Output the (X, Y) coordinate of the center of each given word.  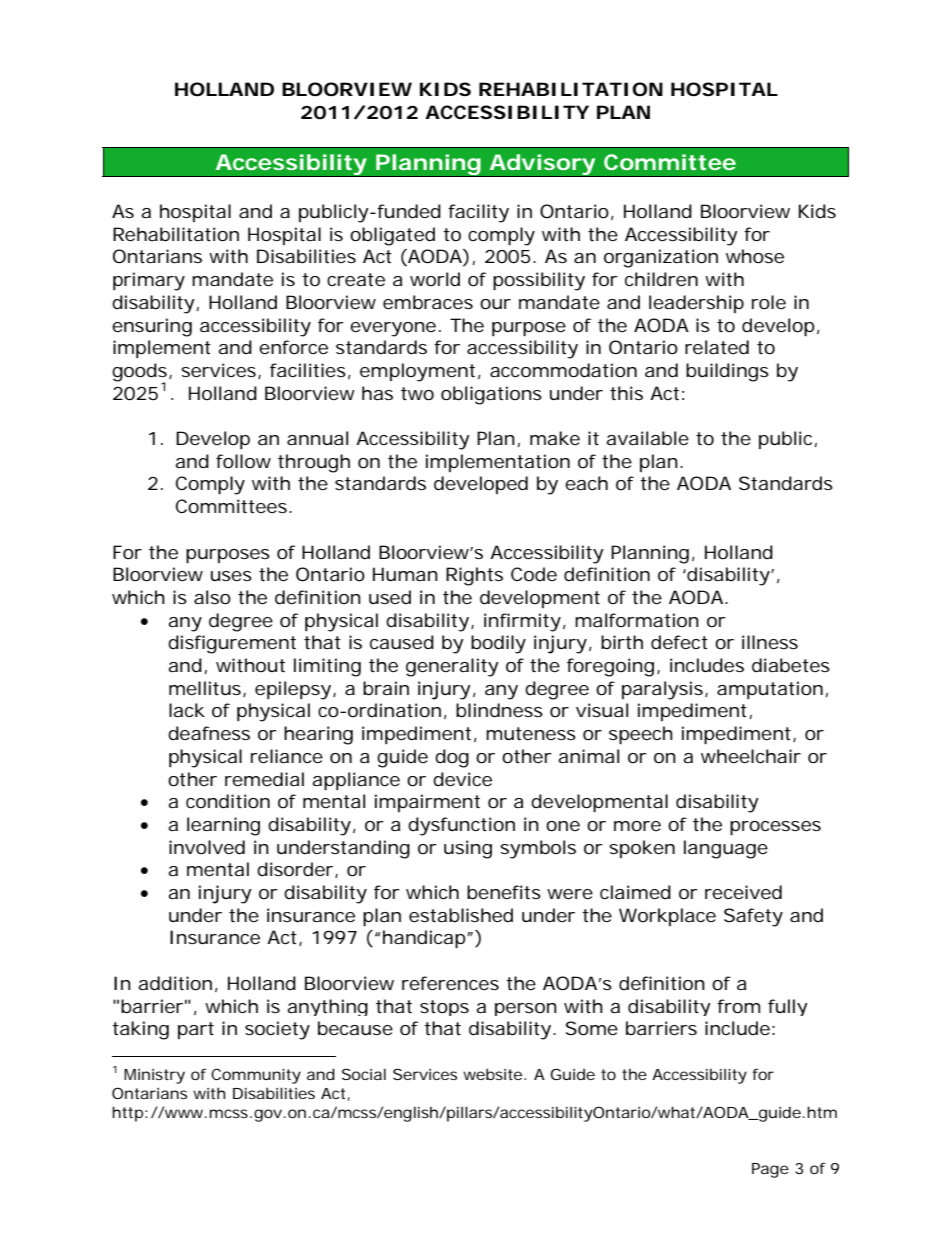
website (494, 1074)
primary (149, 281)
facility (478, 213)
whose (755, 256)
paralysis (665, 690)
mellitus (207, 689)
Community (256, 1076)
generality (452, 667)
